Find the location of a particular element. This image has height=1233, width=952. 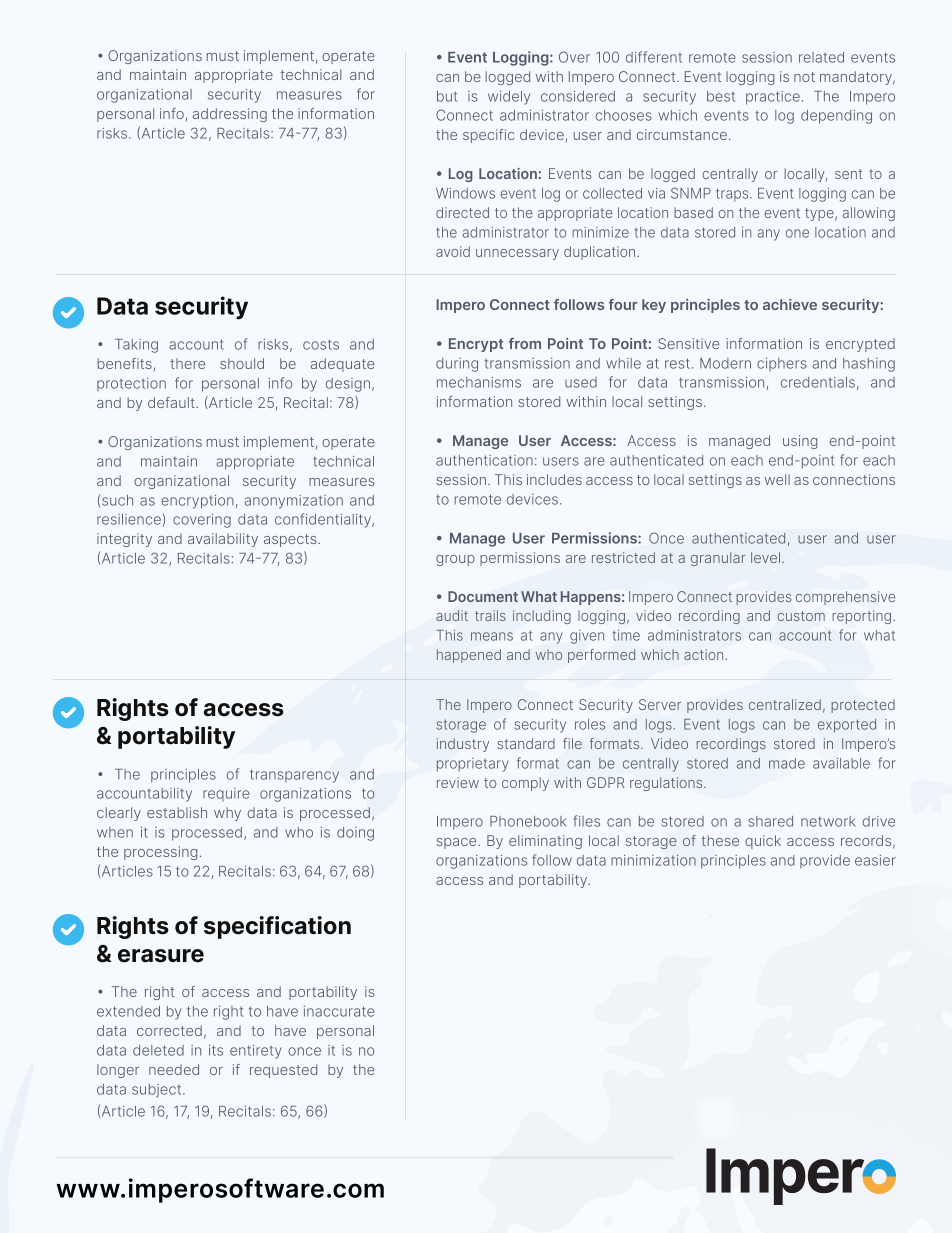

addressing is located at coordinates (230, 115).
